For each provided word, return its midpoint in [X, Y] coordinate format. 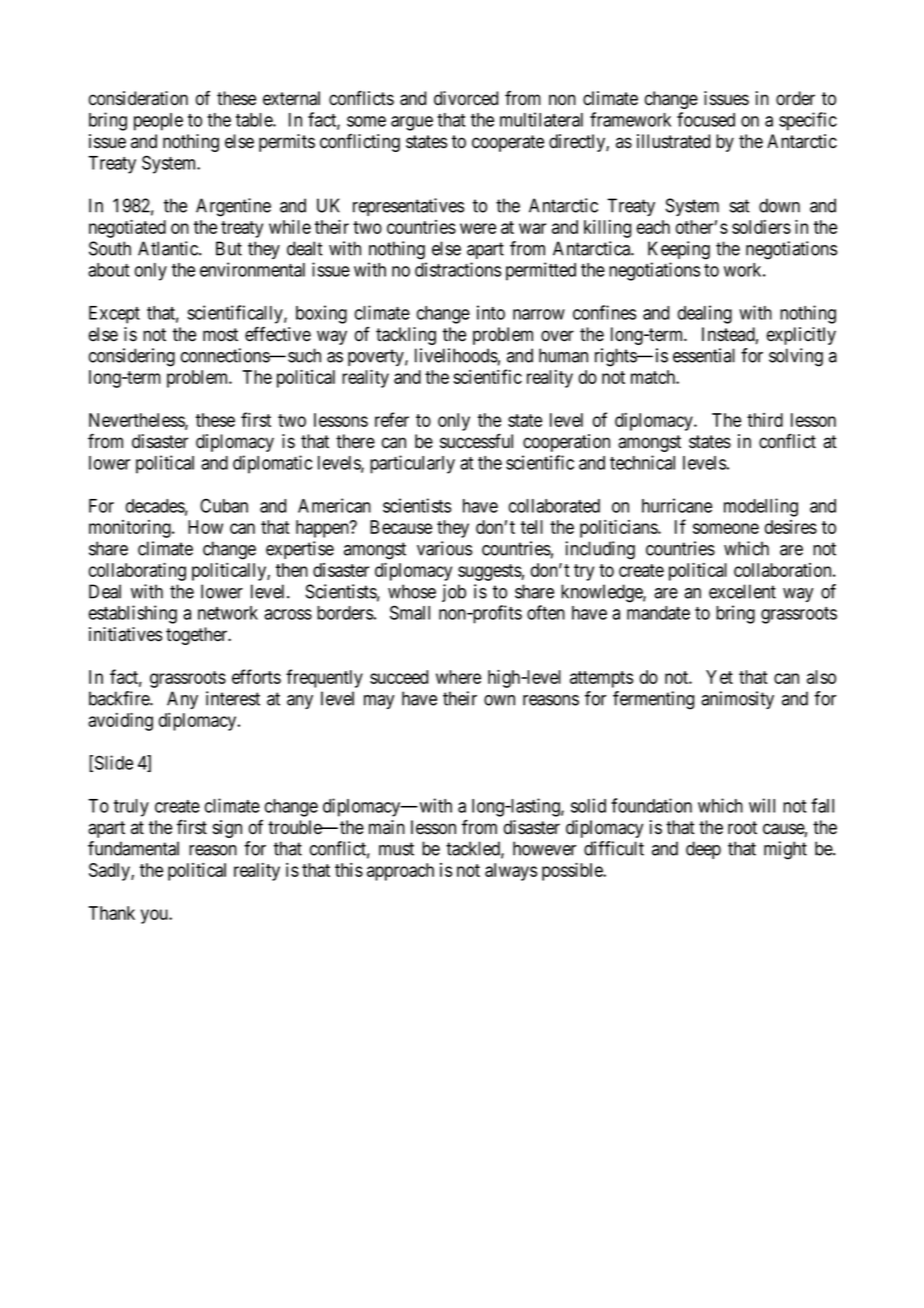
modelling [761, 507]
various [444, 548]
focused [706, 119]
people [158, 122]
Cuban [224, 505]
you [155, 916]
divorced [466, 98]
